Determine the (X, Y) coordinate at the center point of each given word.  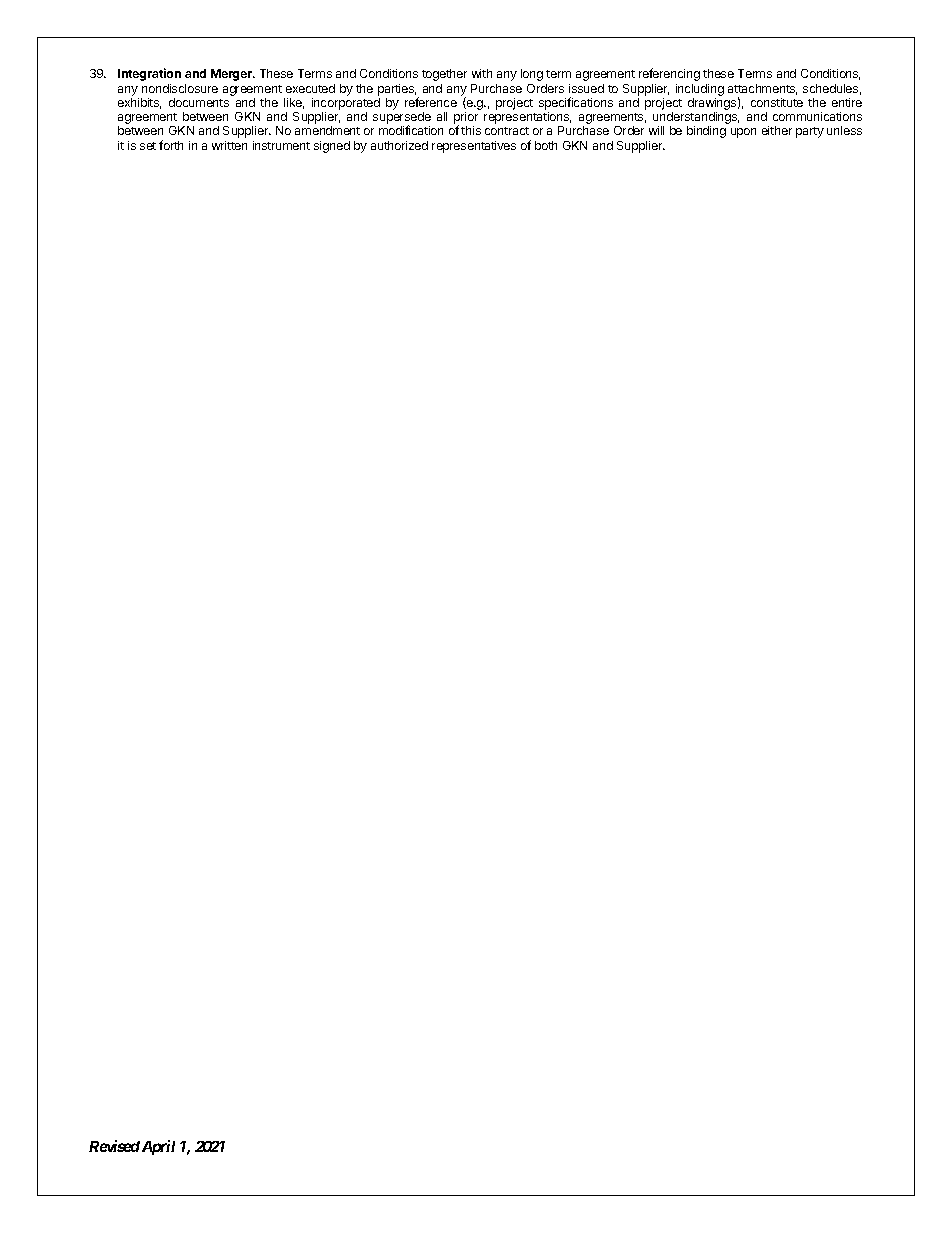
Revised (114, 1146)
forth (171, 145)
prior (466, 119)
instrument (281, 145)
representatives (474, 147)
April (158, 1147)
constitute (777, 102)
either (777, 130)
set (148, 146)
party (810, 132)
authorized (399, 145)
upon (743, 133)
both (546, 145)
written (229, 145)
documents (199, 102)
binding (706, 132)
